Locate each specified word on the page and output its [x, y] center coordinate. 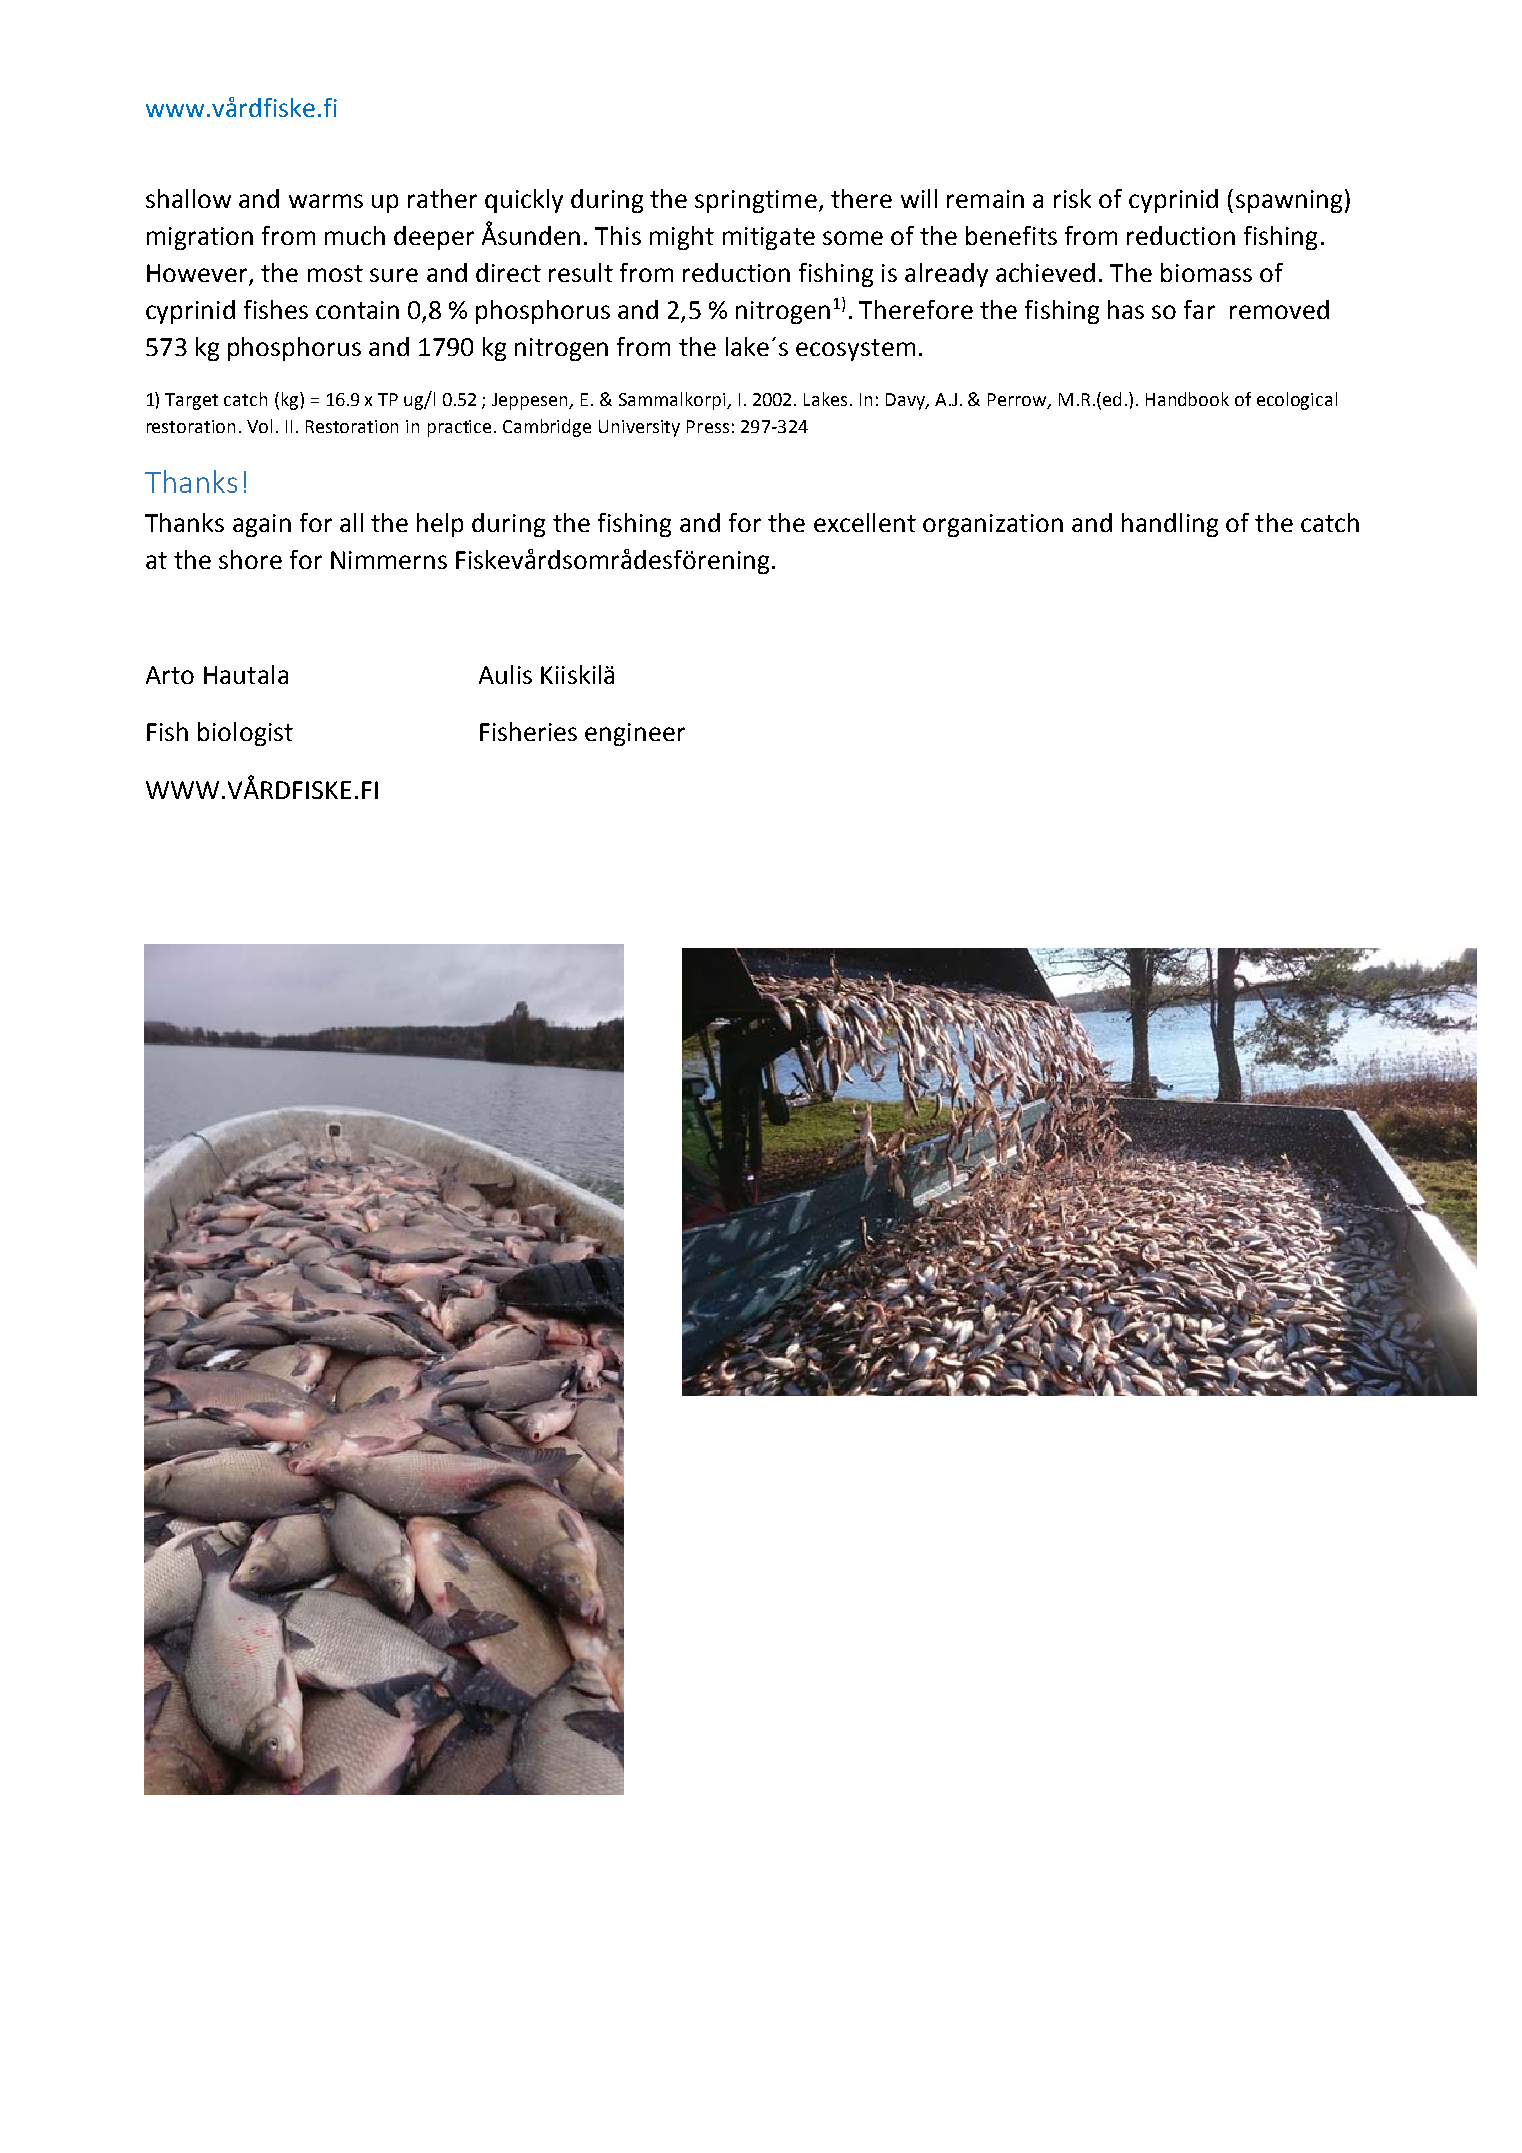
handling [1170, 525]
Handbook [1187, 399]
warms [326, 201]
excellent [865, 522]
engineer [635, 734]
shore [250, 559]
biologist [245, 734]
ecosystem [855, 350]
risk [1072, 198]
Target [191, 401]
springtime [756, 201]
